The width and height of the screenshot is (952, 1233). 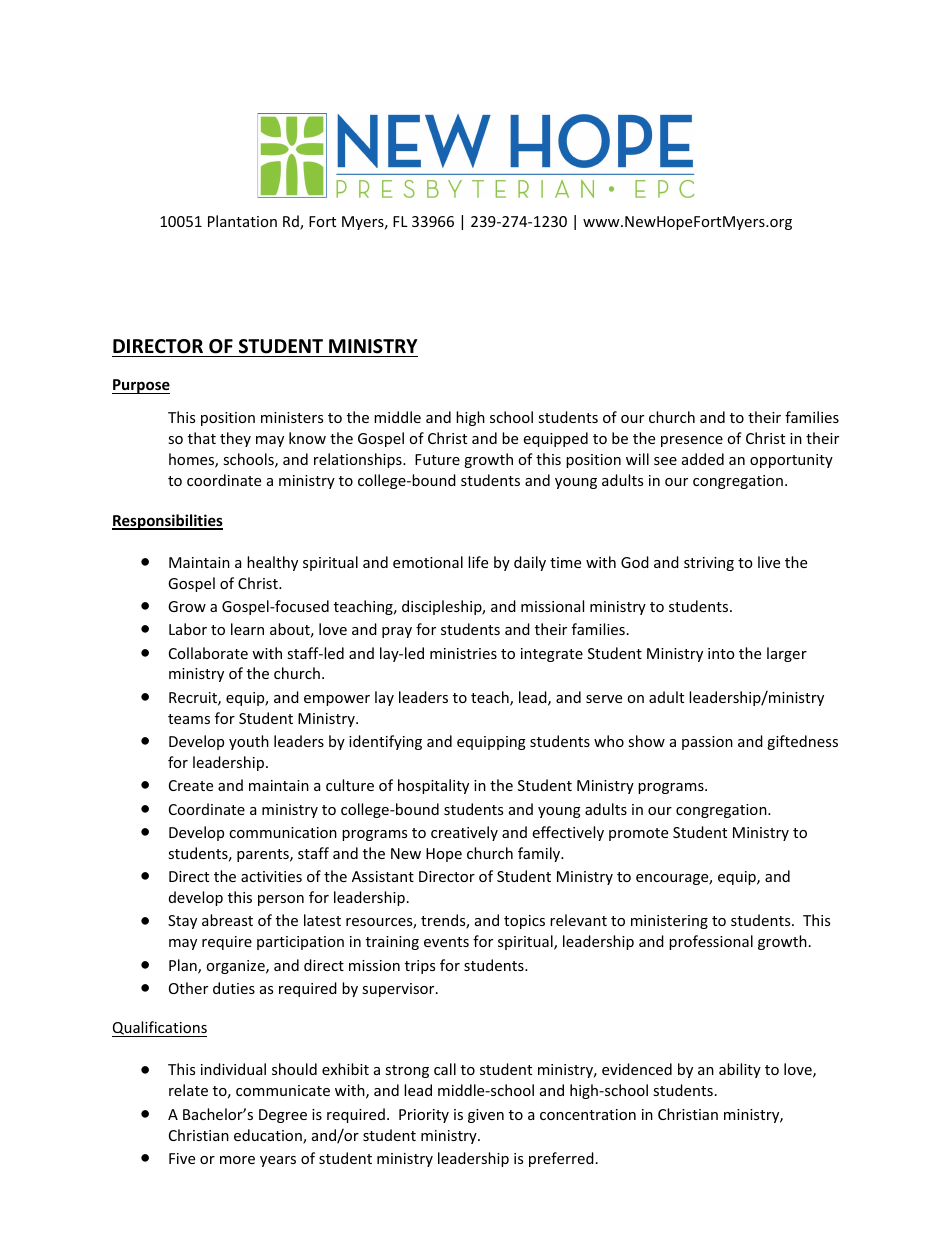 What do you see at coordinates (707, 743) in the screenshot?
I see `passion` at bounding box center [707, 743].
